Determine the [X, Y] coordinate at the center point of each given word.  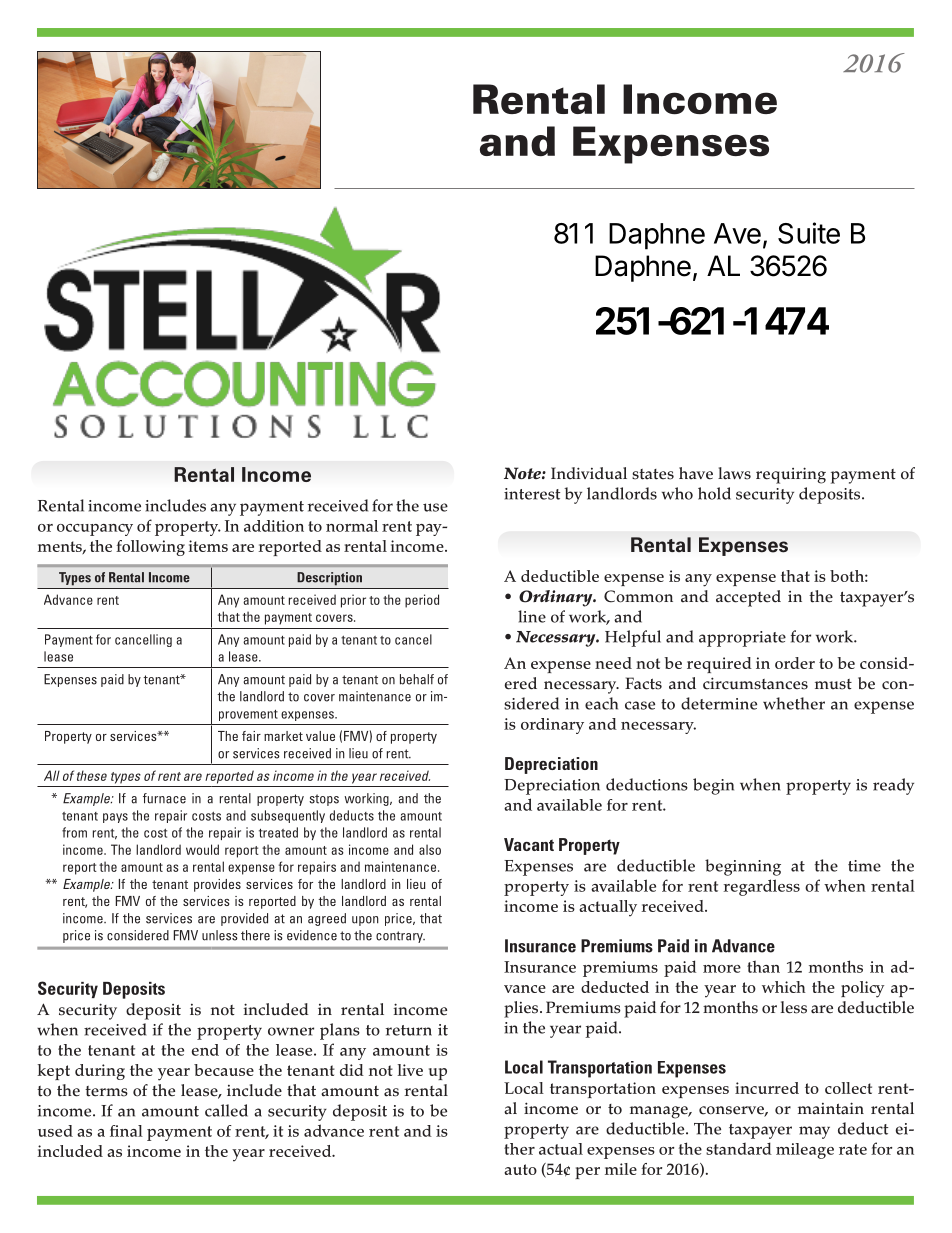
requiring [791, 475]
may [814, 1132]
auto [520, 1169]
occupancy [95, 530]
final [126, 1131]
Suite [809, 233]
